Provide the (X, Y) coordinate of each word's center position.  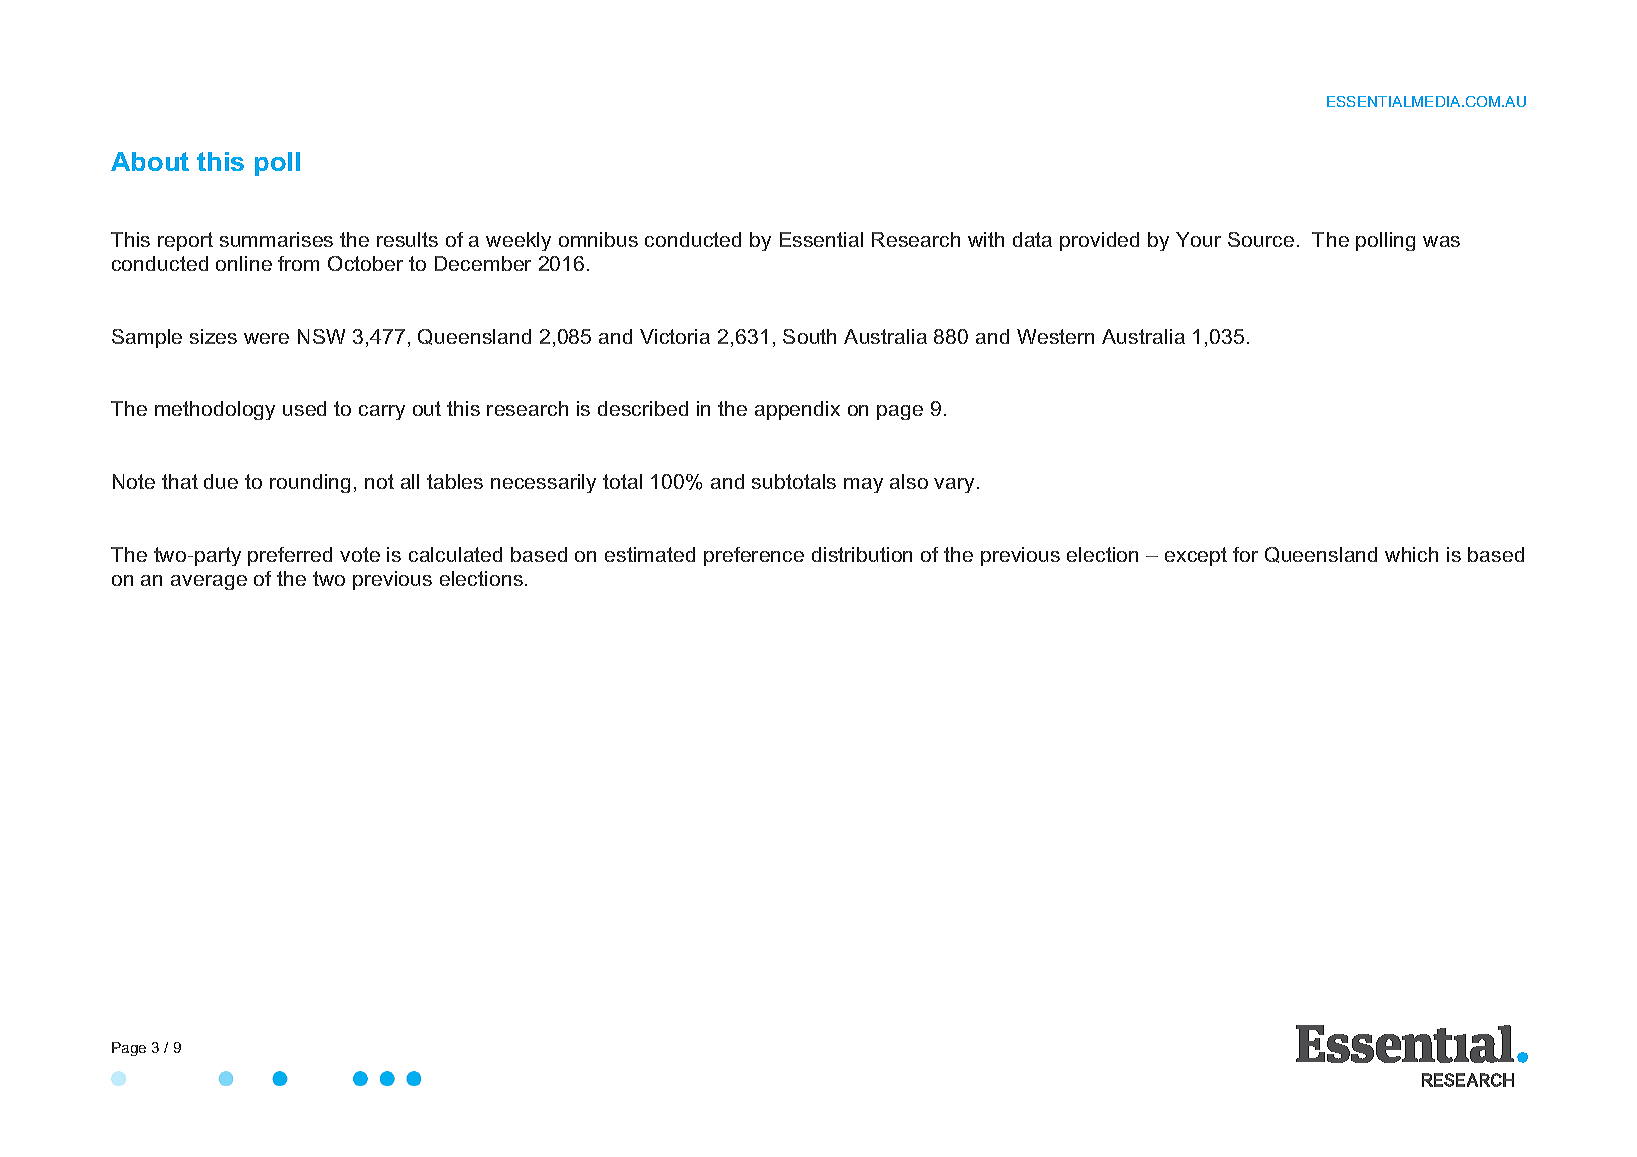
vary (954, 485)
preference (754, 556)
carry (382, 412)
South (809, 336)
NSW (321, 336)
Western (1055, 336)
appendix (797, 410)
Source (1261, 239)
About (150, 161)
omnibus (598, 239)
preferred (290, 556)
